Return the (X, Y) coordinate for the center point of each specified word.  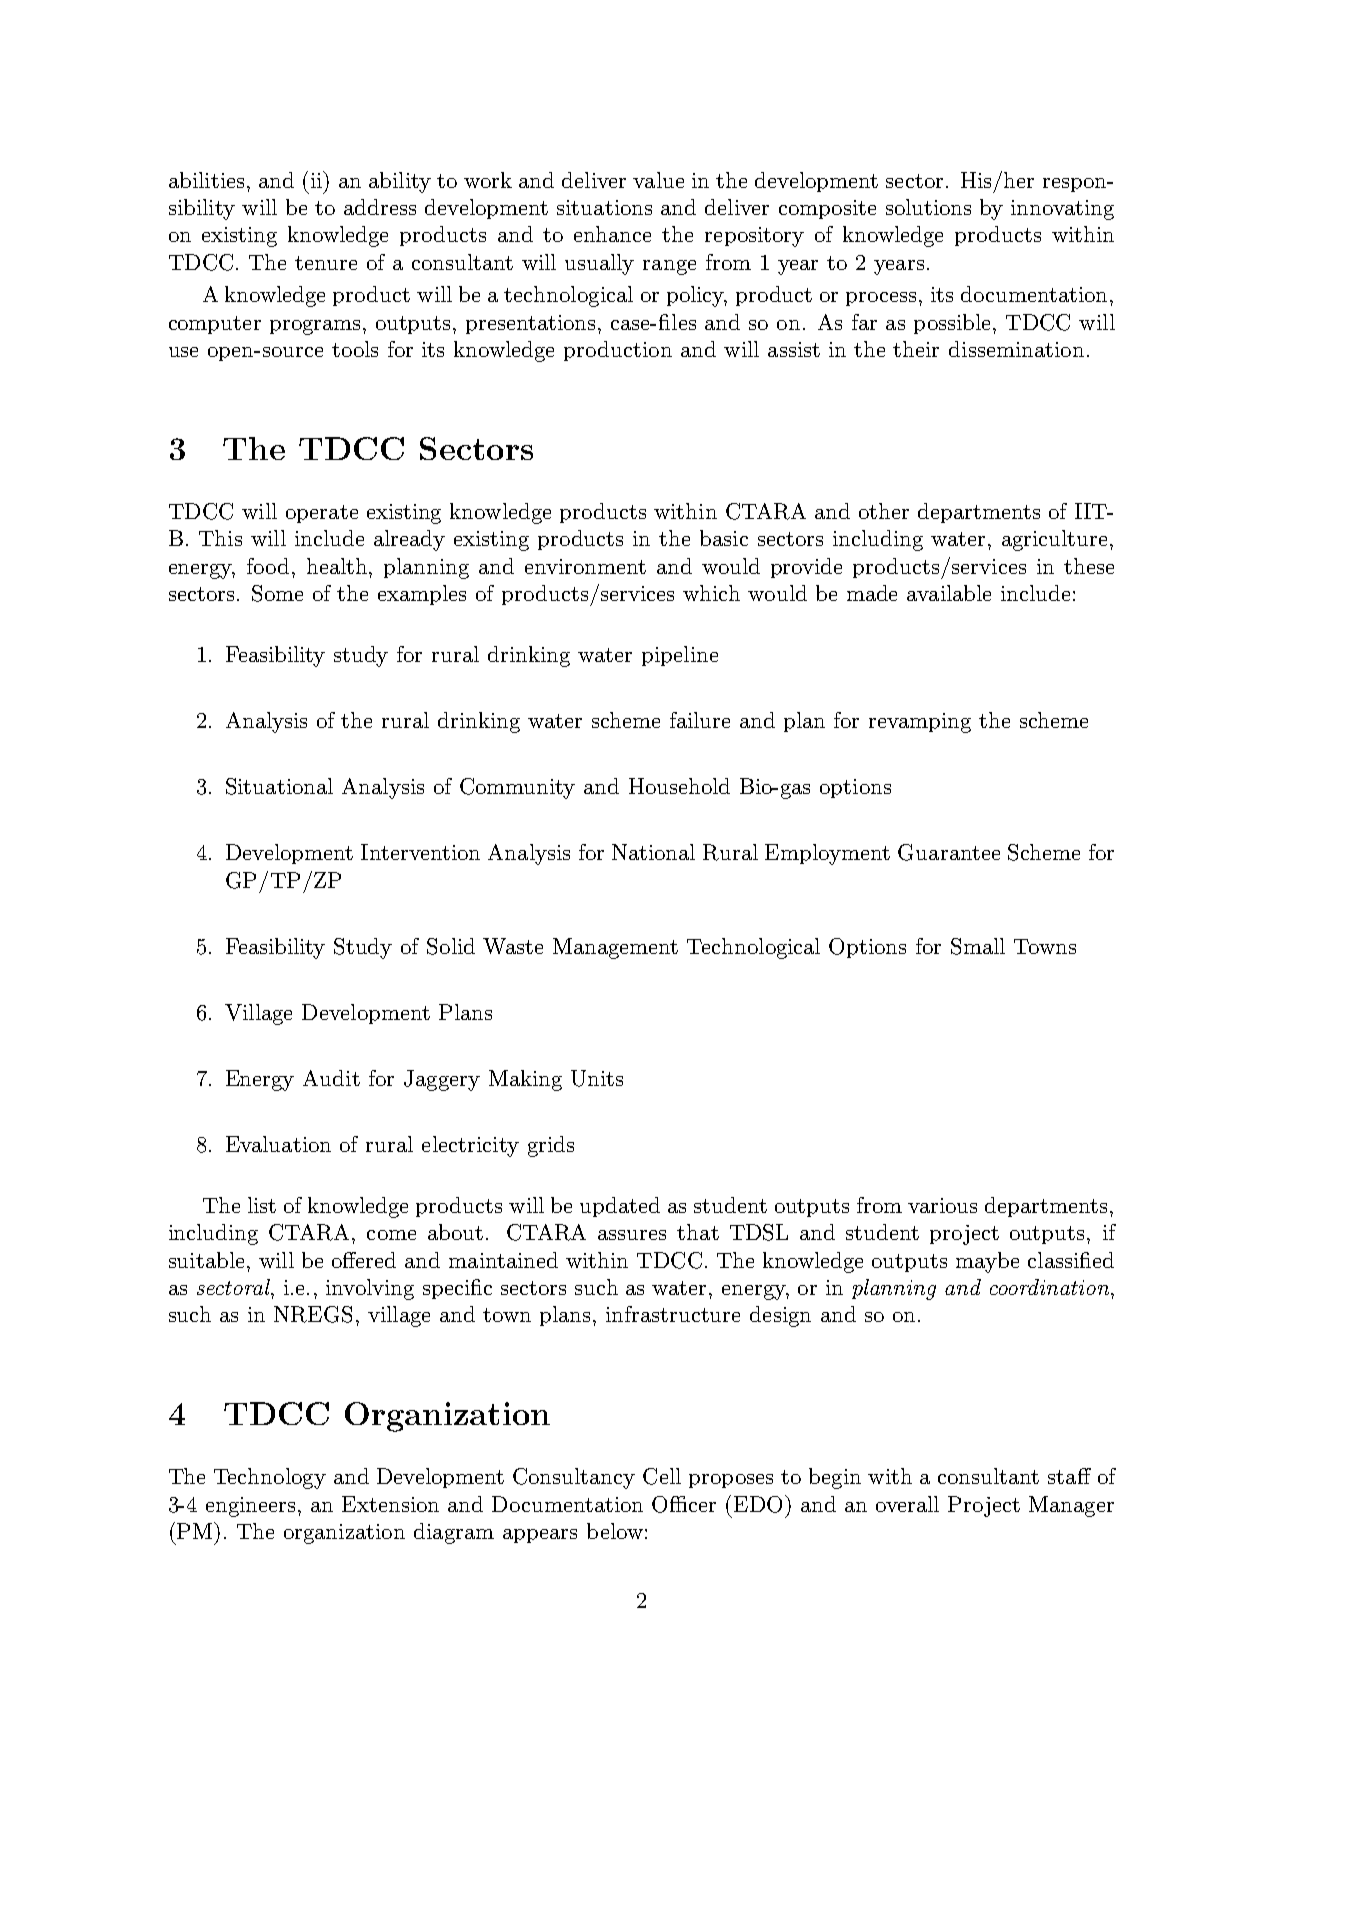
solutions (928, 207)
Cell (662, 1476)
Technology (270, 1478)
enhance (612, 234)
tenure (326, 263)
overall (907, 1504)
